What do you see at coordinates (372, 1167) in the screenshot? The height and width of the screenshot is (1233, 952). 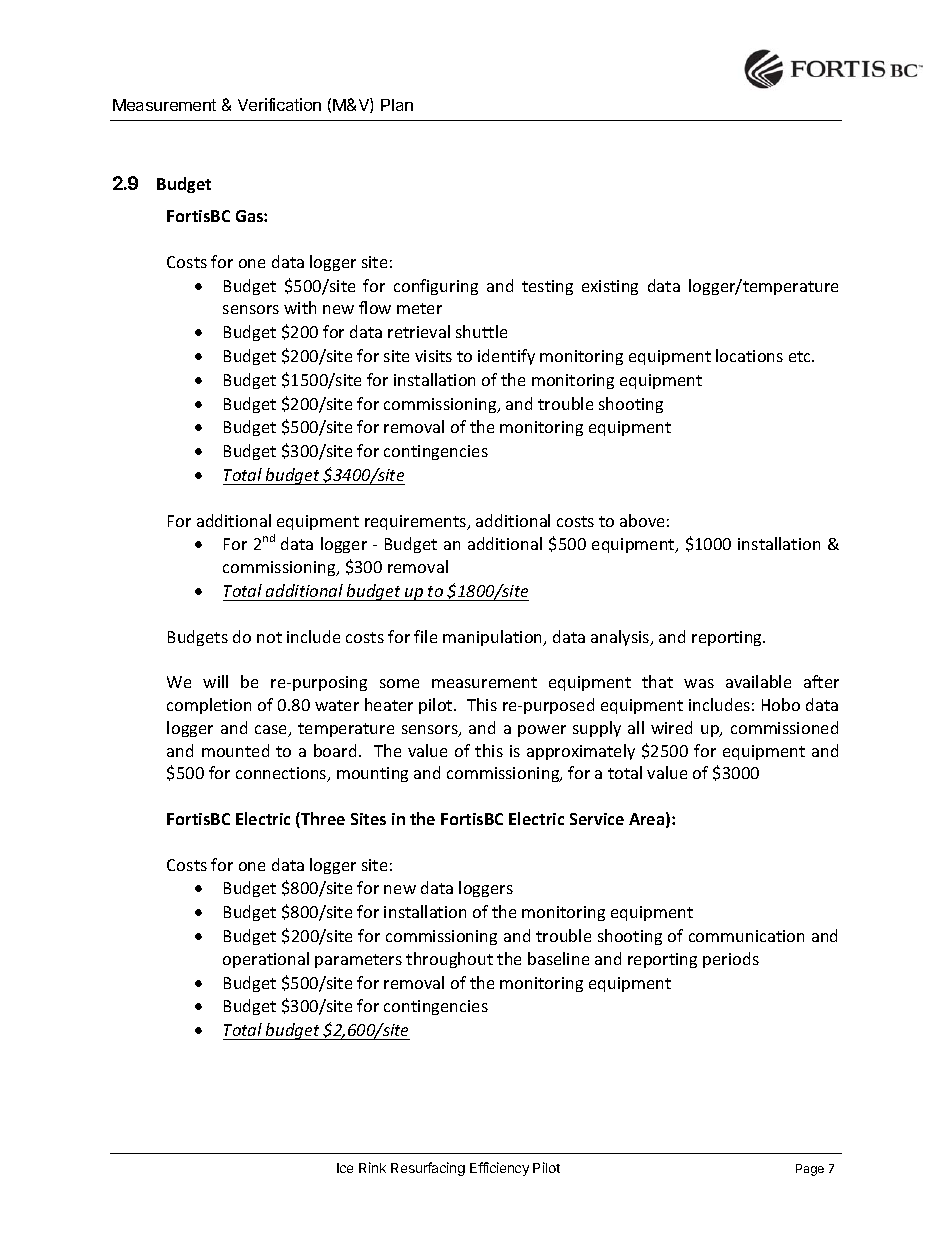 I see `Rink` at bounding box center [372, 1167].
